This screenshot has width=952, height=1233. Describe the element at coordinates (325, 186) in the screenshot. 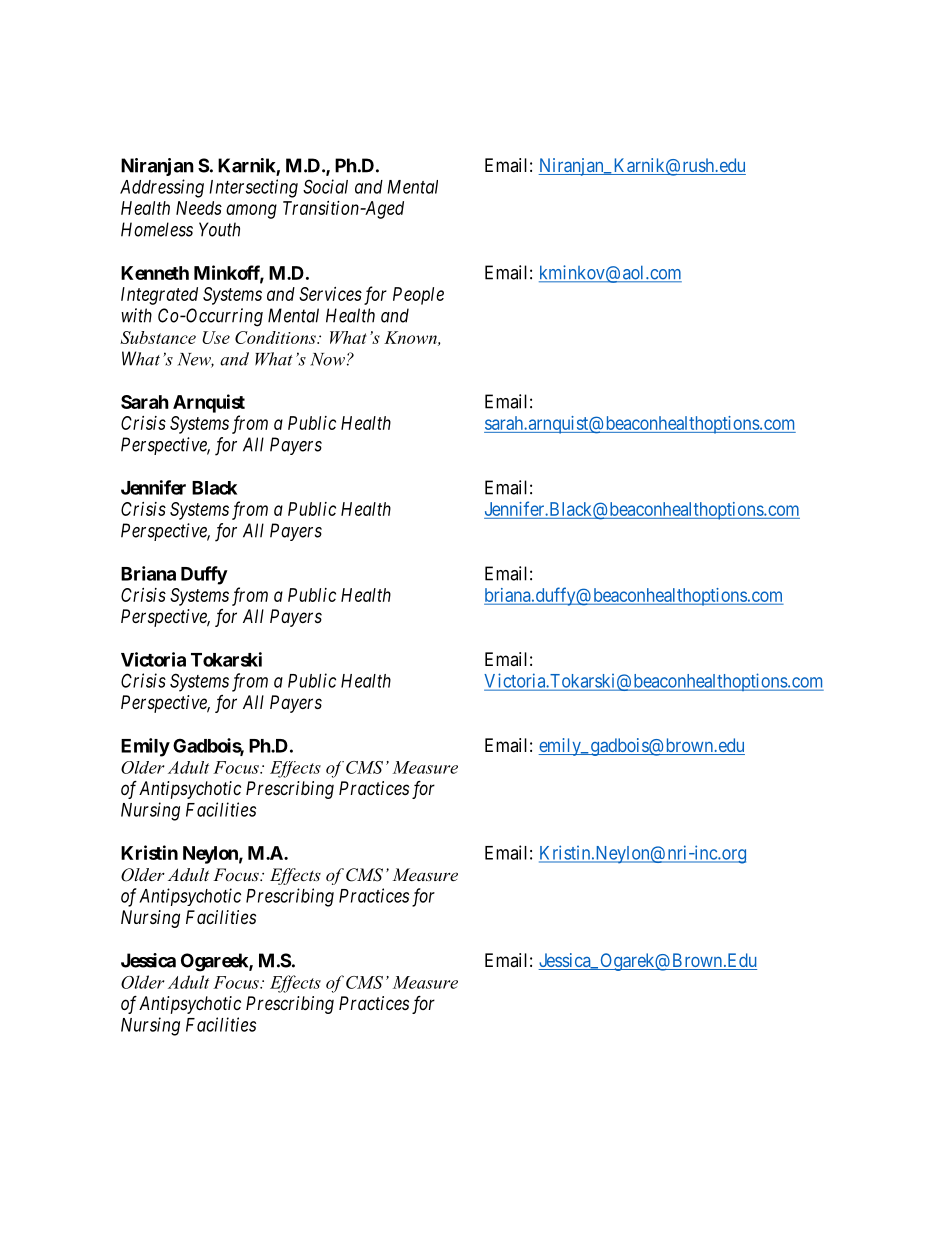

I see `Social` at that location.
